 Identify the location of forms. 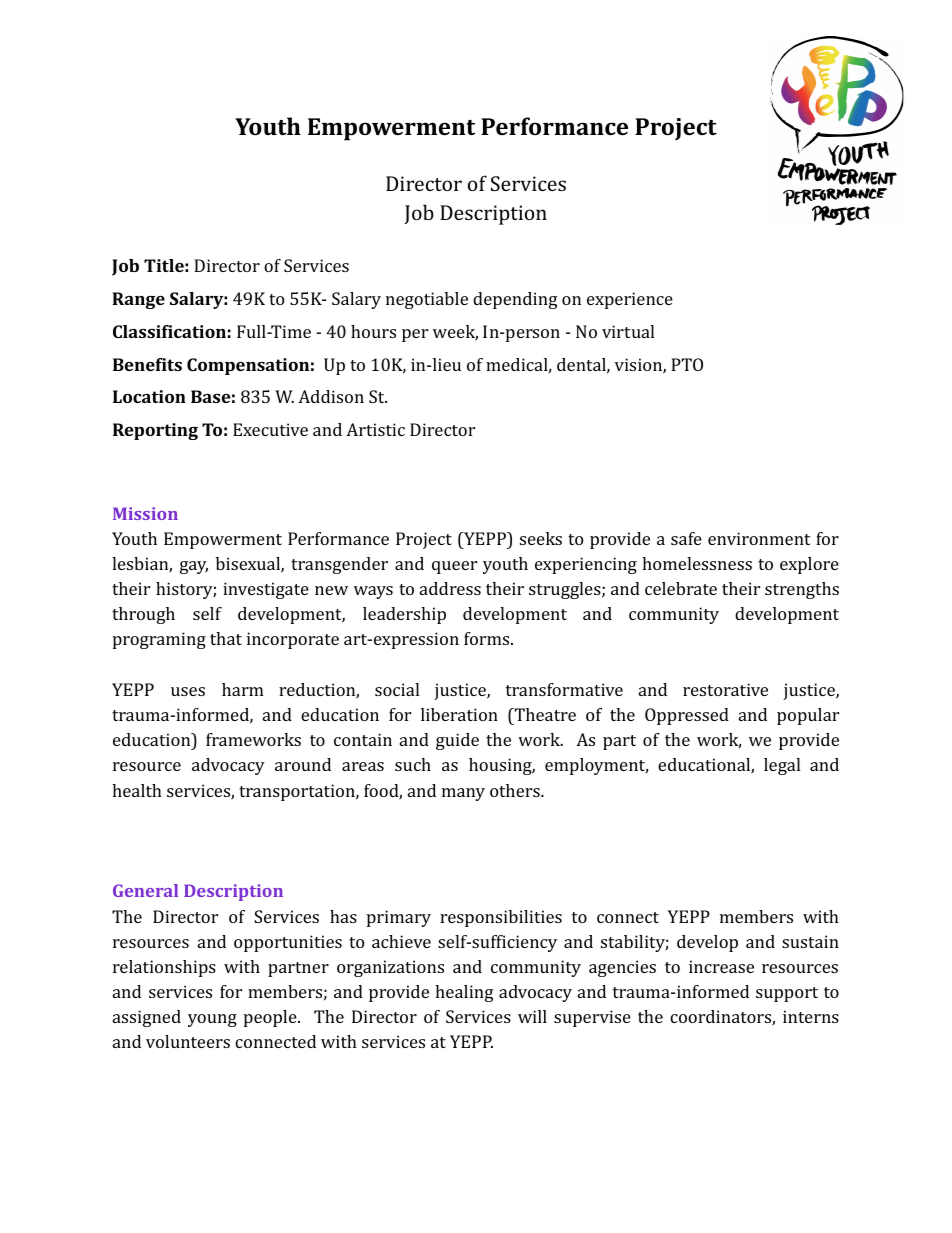
(486, 638).
